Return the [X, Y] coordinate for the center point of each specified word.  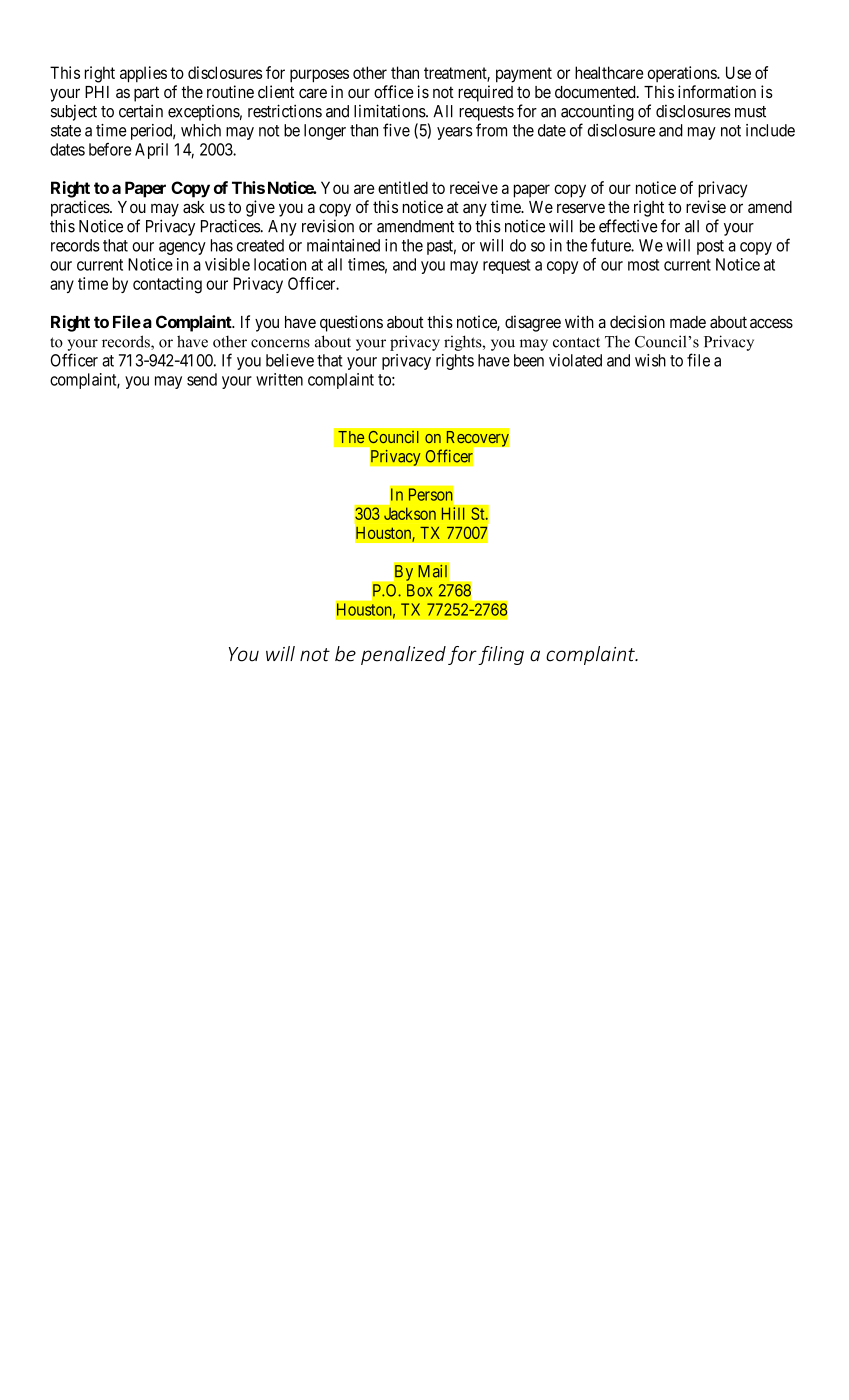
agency [182, 248]
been [529, 360]
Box [419, 590]
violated [575, 360]
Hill [453, 513]
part [146, 94]
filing [501, 655]
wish [650, 360]
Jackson [410, 513]
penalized [403, 655]
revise [706, 206]
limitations [390, 111]
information [717, 92]
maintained [343, 245]
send [202, 379]
